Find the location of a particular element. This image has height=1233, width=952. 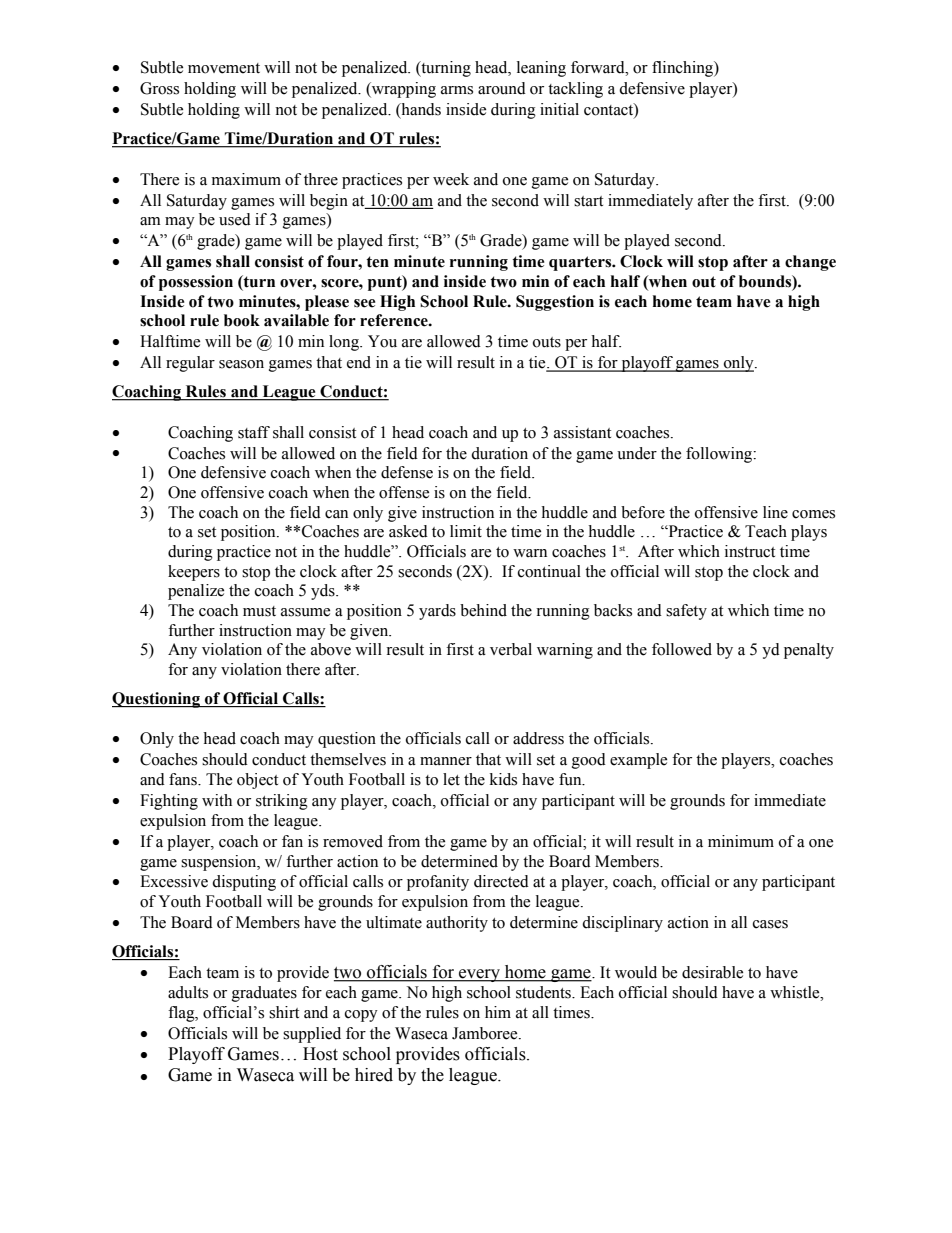

with is located at coordinates (217, 800).
